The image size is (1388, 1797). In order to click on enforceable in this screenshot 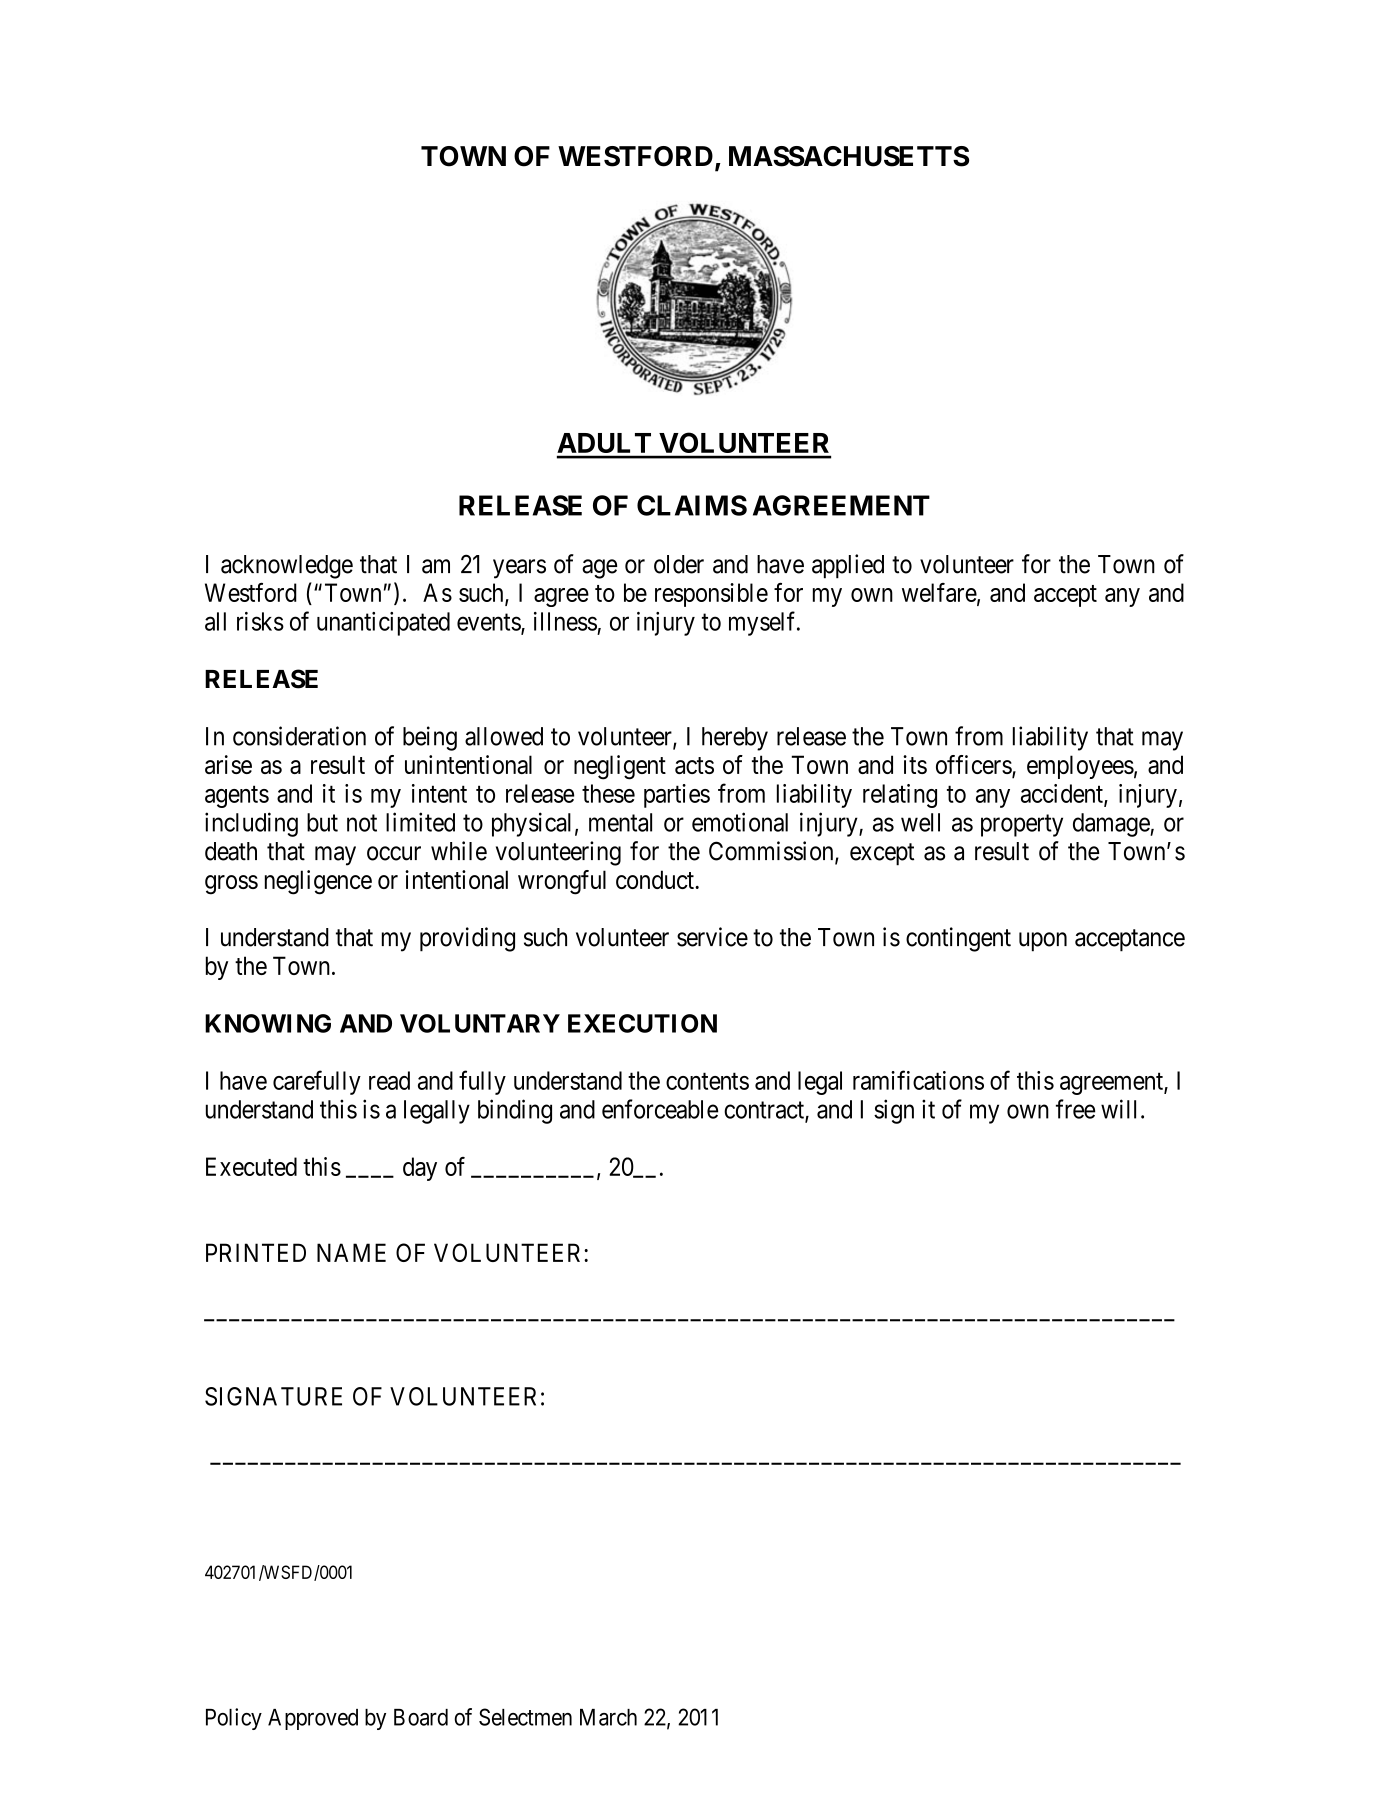, I will do `click(660, 1109)`.
